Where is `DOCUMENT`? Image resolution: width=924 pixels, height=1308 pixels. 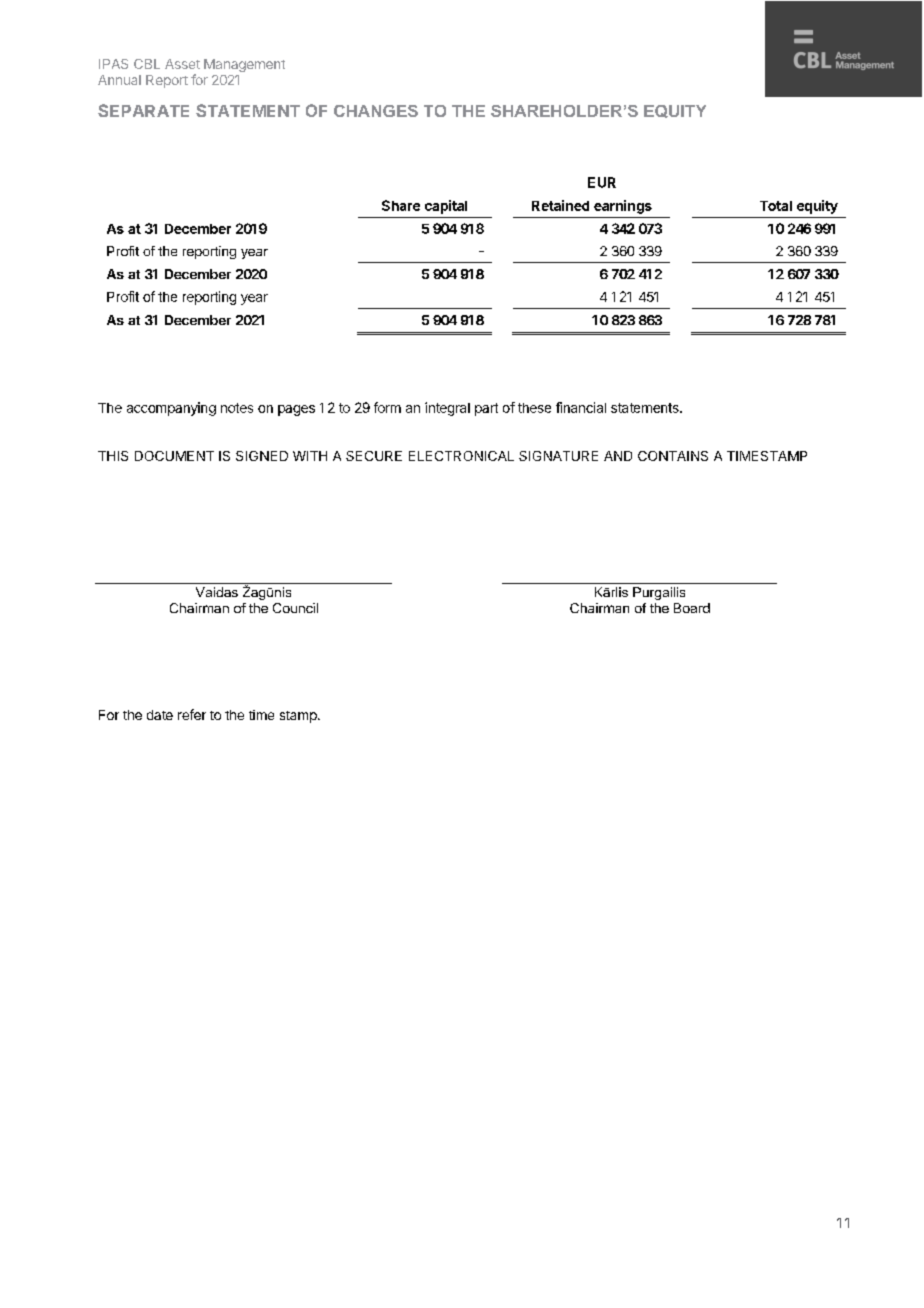
DOCUMENT is located at coordinates (174, 456).
